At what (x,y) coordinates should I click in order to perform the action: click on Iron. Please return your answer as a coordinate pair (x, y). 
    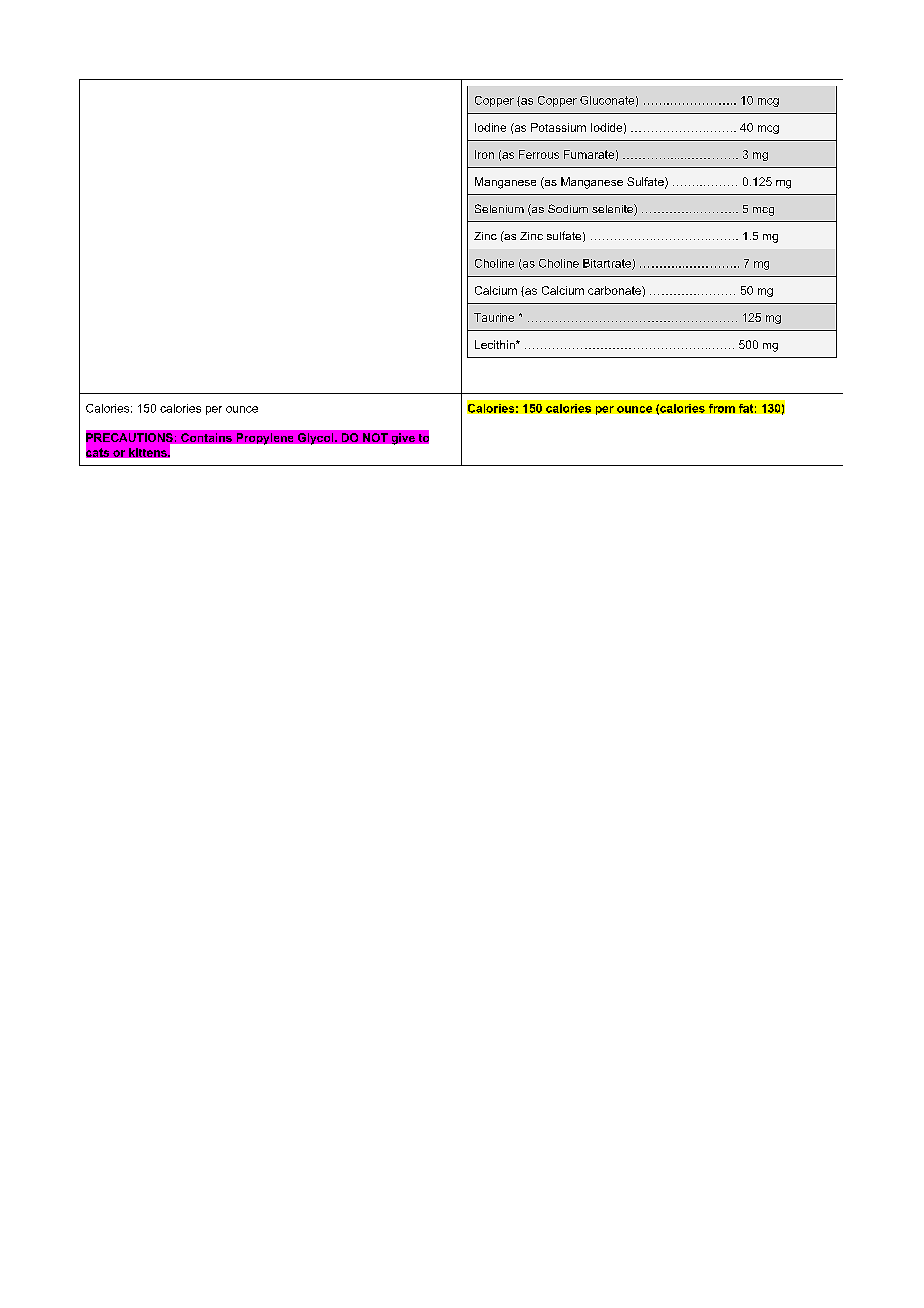
    Looking at the image, I should click on (484, 154).
